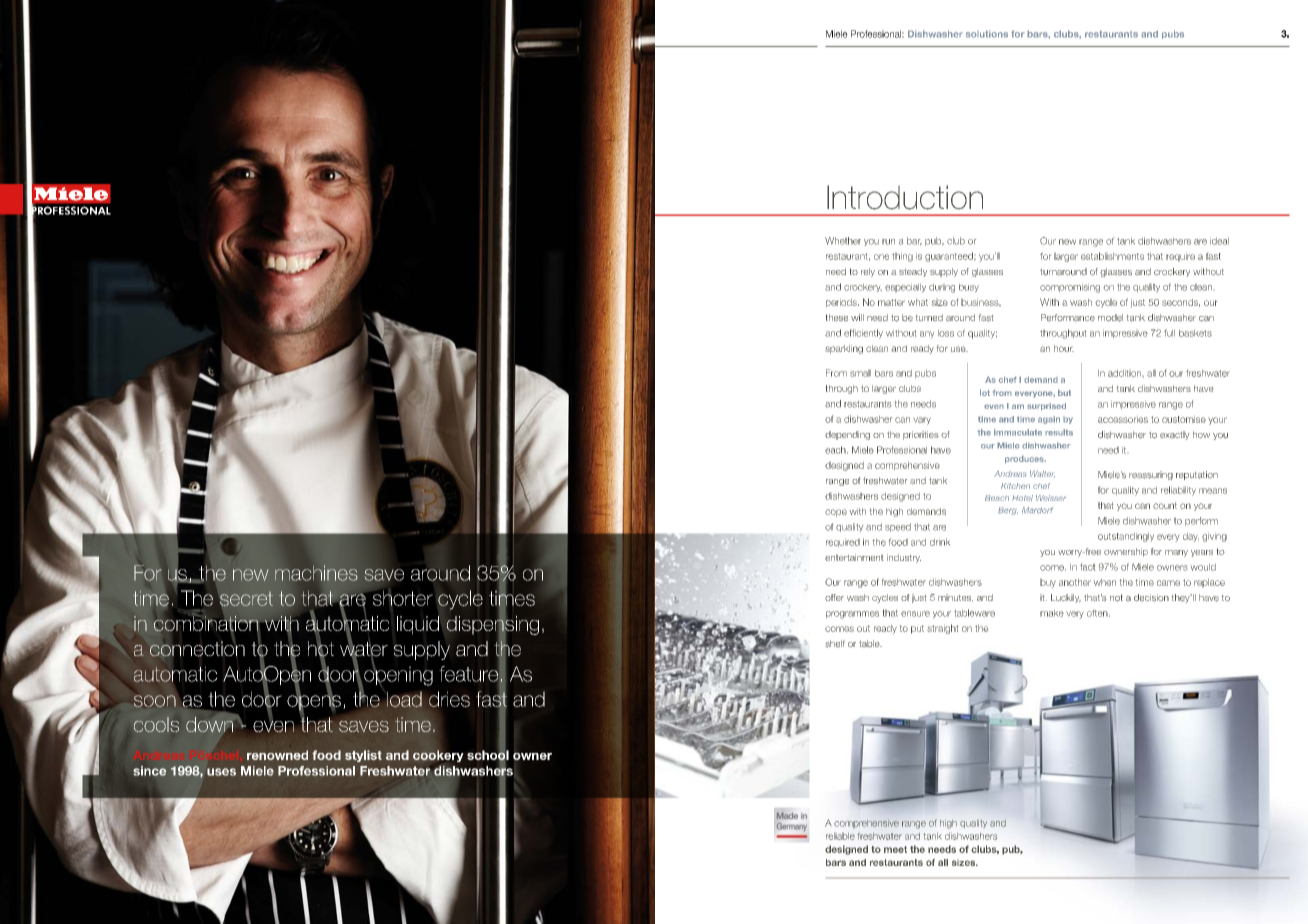 The height and width of the document is (924, 1308). What do you see at coordinates (847, 435) in the document?
I see `depending` at bounding box center [847, 435].
